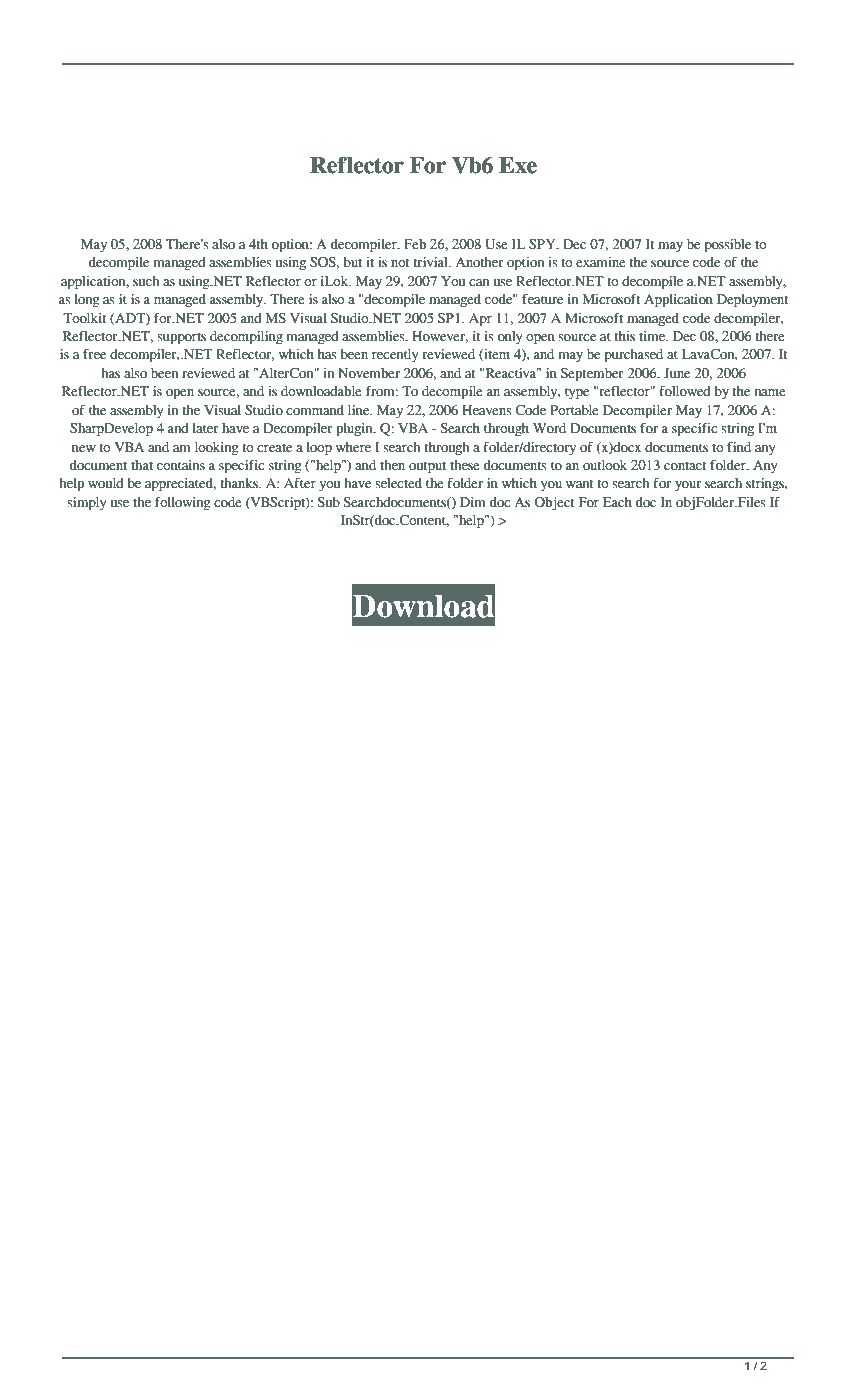  What do you see at coordinates (480, 320) in the document?
I see `Apr` at bounding box center [480, 320].
